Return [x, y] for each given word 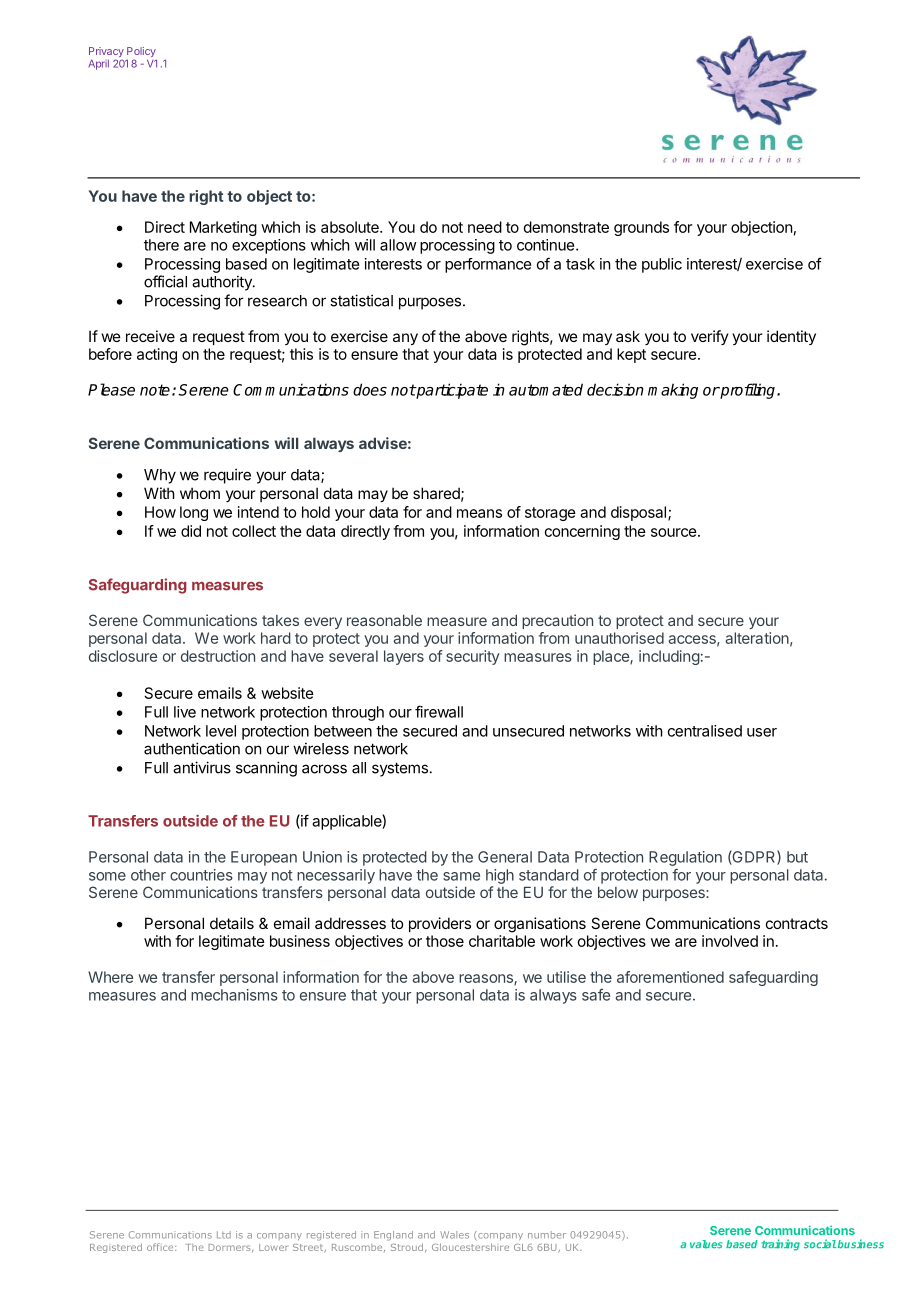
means [479, 513]
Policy [142, 53]
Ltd [224, 1235]
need [485, 227]
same [461, 876]
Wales [454, 1235]
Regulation [685, 858]
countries [201, 875]
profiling [748, 391]
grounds [641, 228]
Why [160, 476]
